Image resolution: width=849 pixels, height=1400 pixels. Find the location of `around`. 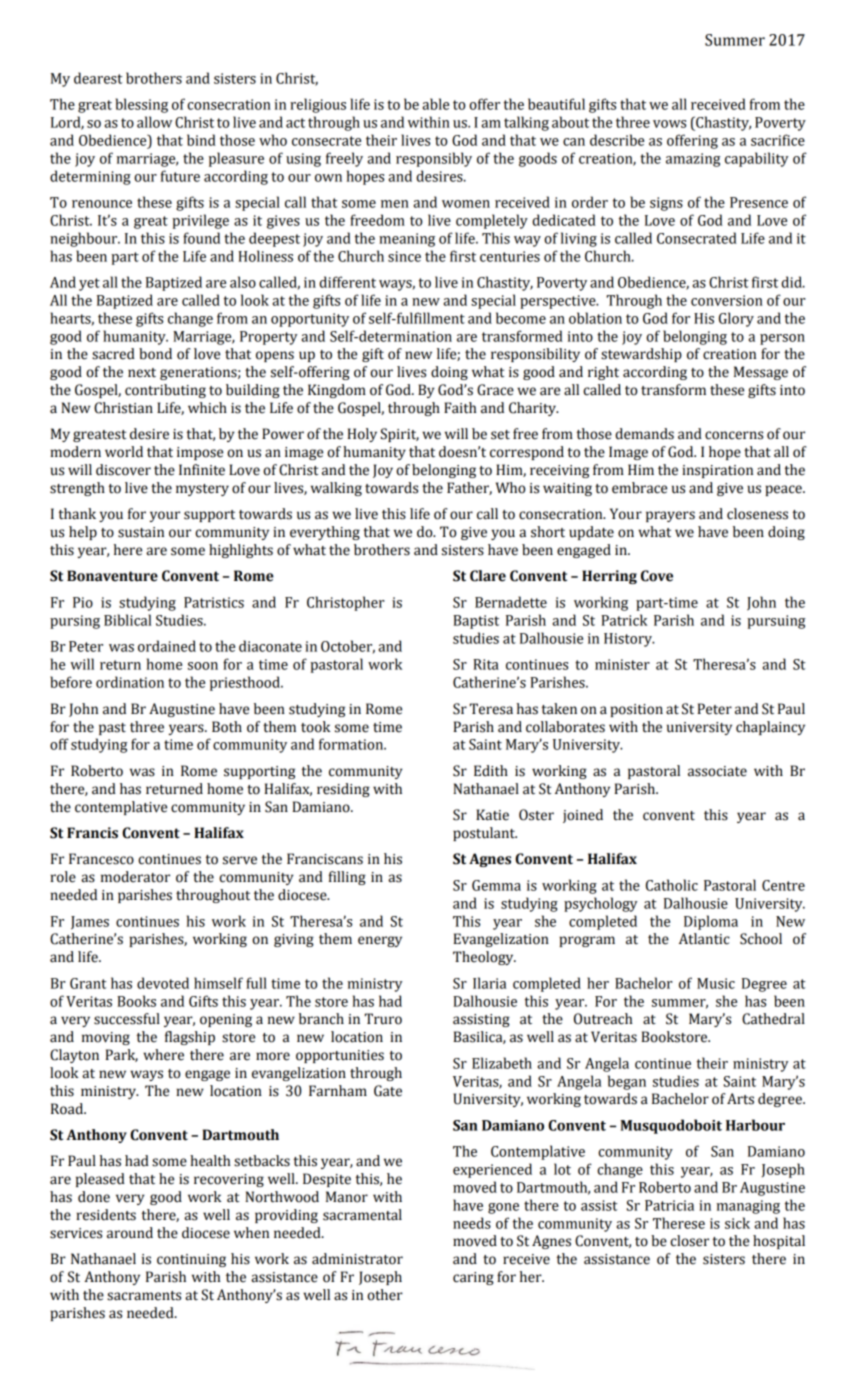

around is located at coordinates (130, 1233).
